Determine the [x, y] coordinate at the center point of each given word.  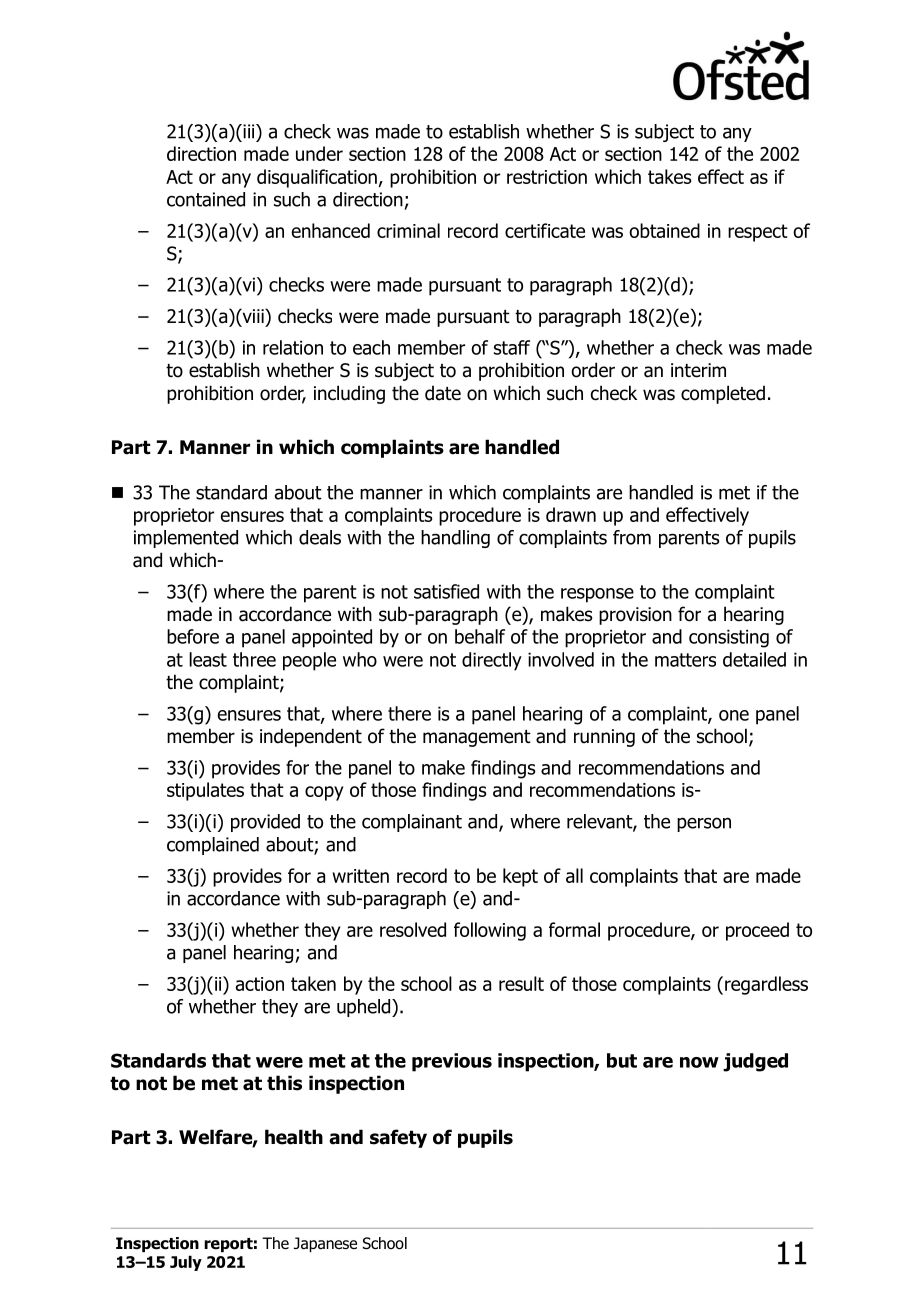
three [254, 659]
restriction [547, 177]
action [260, 984]
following [490, 931]
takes [670, 176]
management [477, 738]
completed [723, 394]
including [349, 394]
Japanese [325, 1244]
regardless [766, 985]
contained [206, 199]
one [734, 715]
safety [398, 1138]
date [443, 393]
